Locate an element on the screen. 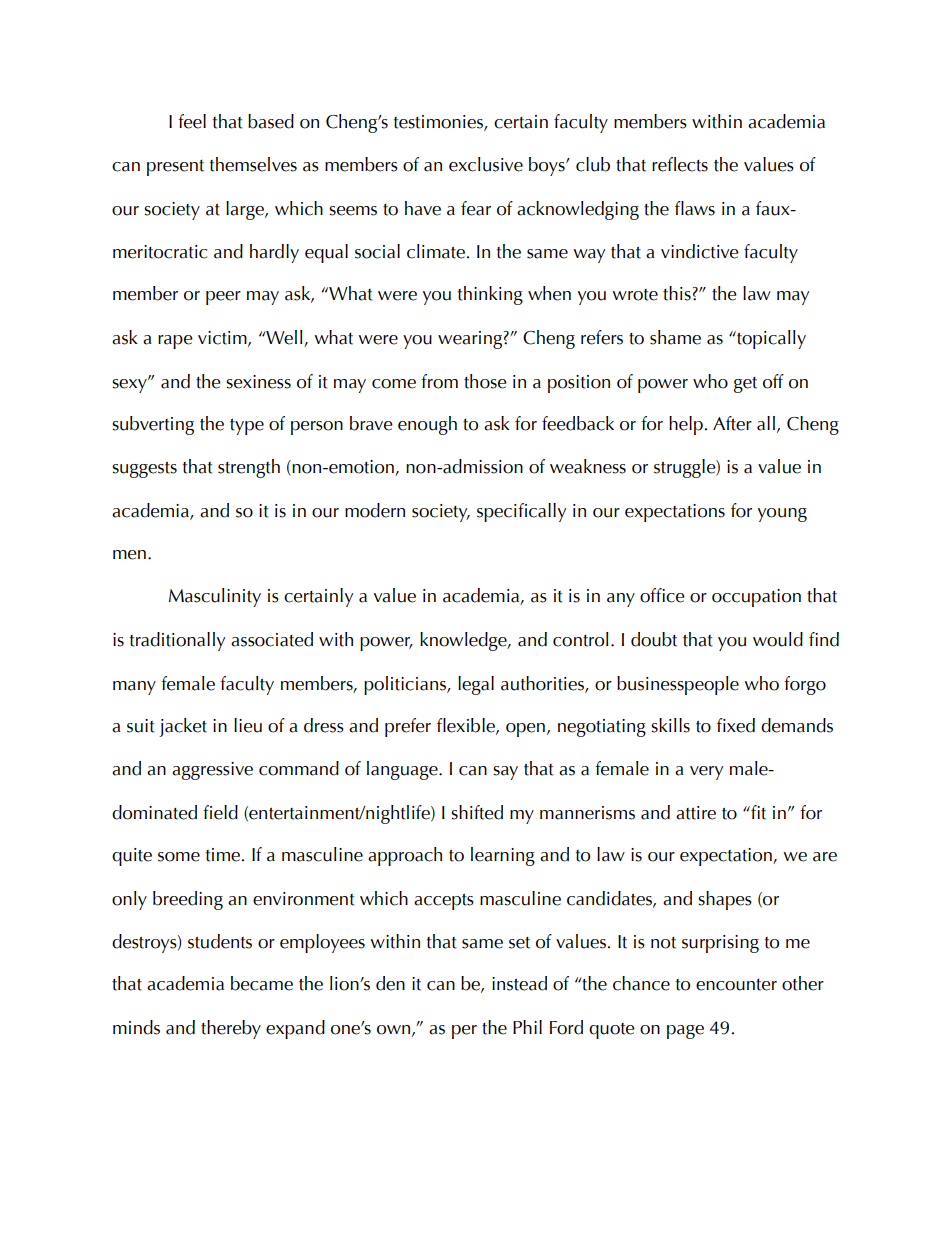  exclusive is located at coordinates (486, 164).
